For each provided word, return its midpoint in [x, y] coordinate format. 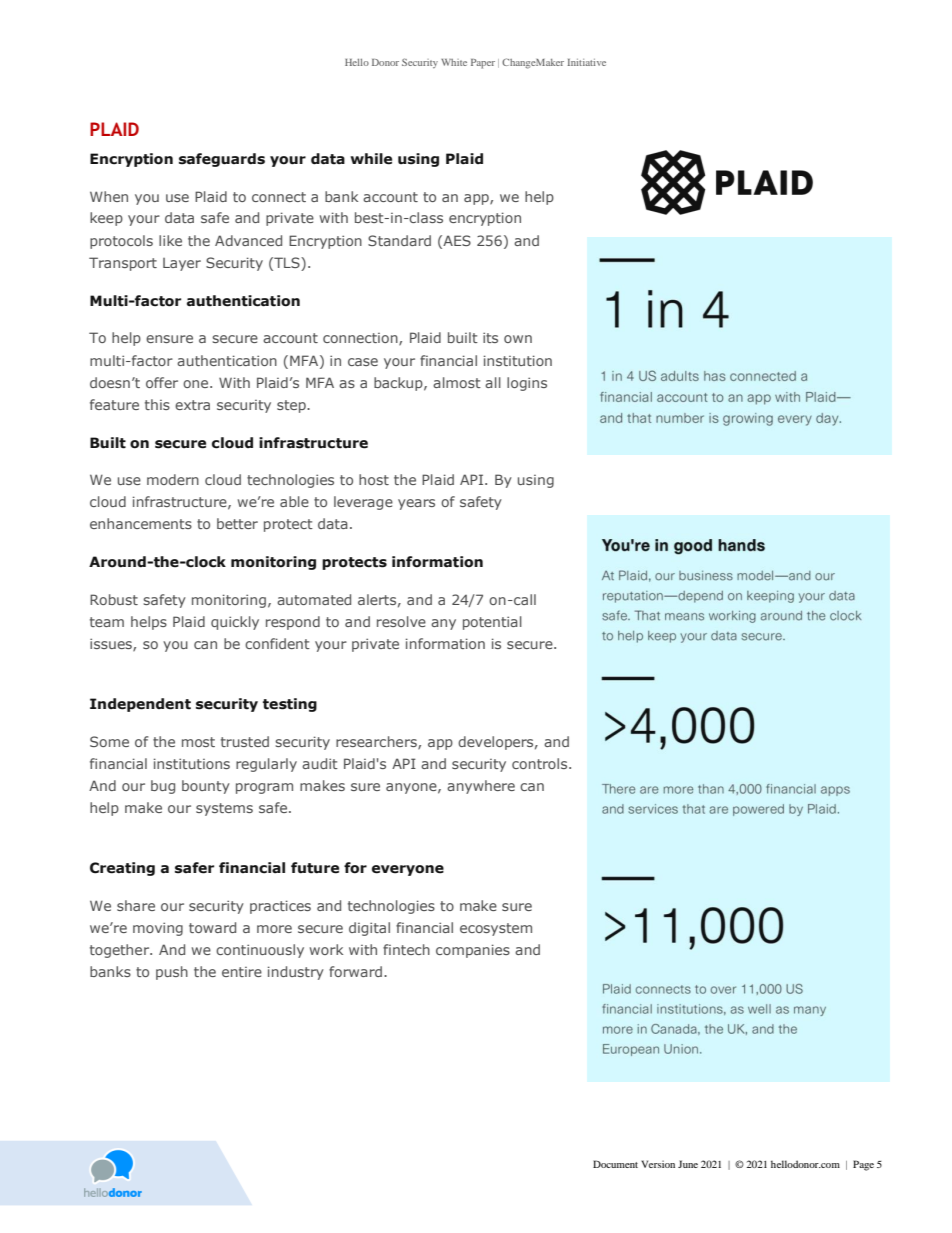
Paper [483, 64]
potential [492, 623]
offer [162, 382]
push [172, 973]
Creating [122, 869]
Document [615, 1164]
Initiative [586, 62]
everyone [408, 870]
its [490, 337]
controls [541, 763]
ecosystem [496, 929]
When [109, 196]
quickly [235, 623]
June [688, 1164]
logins [527, 384]
